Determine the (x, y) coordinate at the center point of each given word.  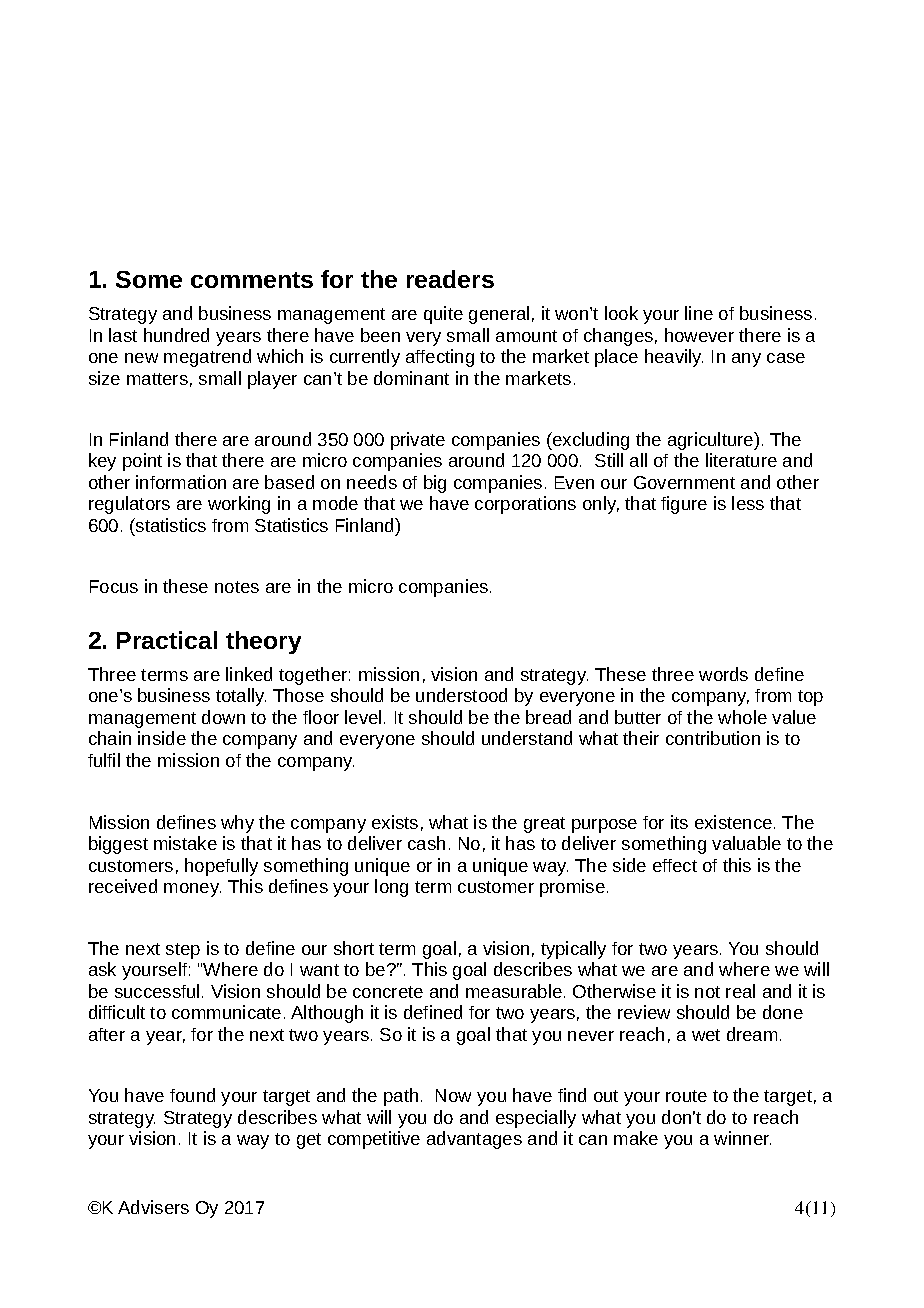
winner (742, 1138)
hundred (176, 335)
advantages (474, 1140)
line (699, 313)
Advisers (153, 1207)
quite (443, 315)
